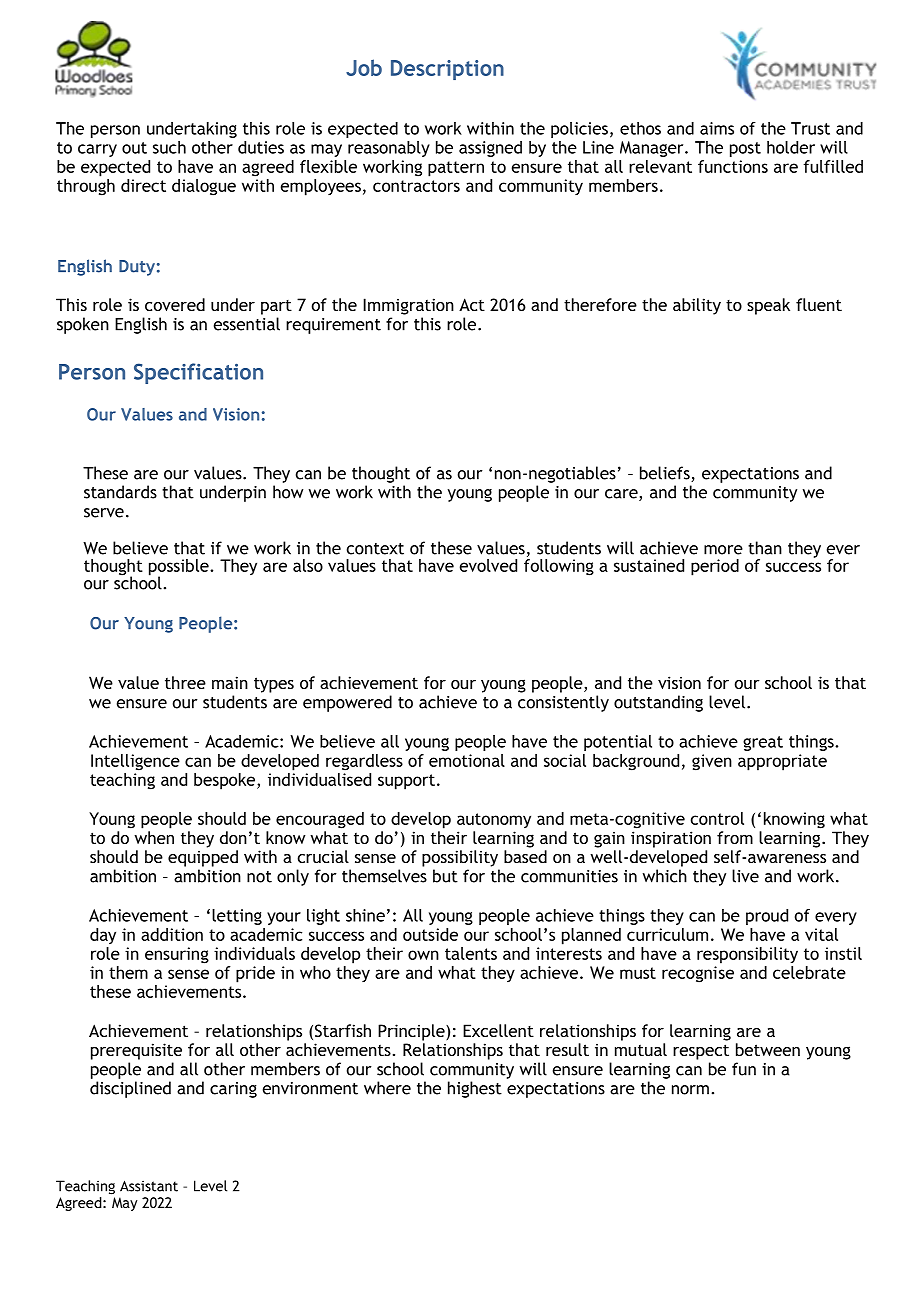 This image has width=924, height=1307. What do you see at coordinates (447, 70) in the image?
I see `Description` at bounding box center [447, 70].
